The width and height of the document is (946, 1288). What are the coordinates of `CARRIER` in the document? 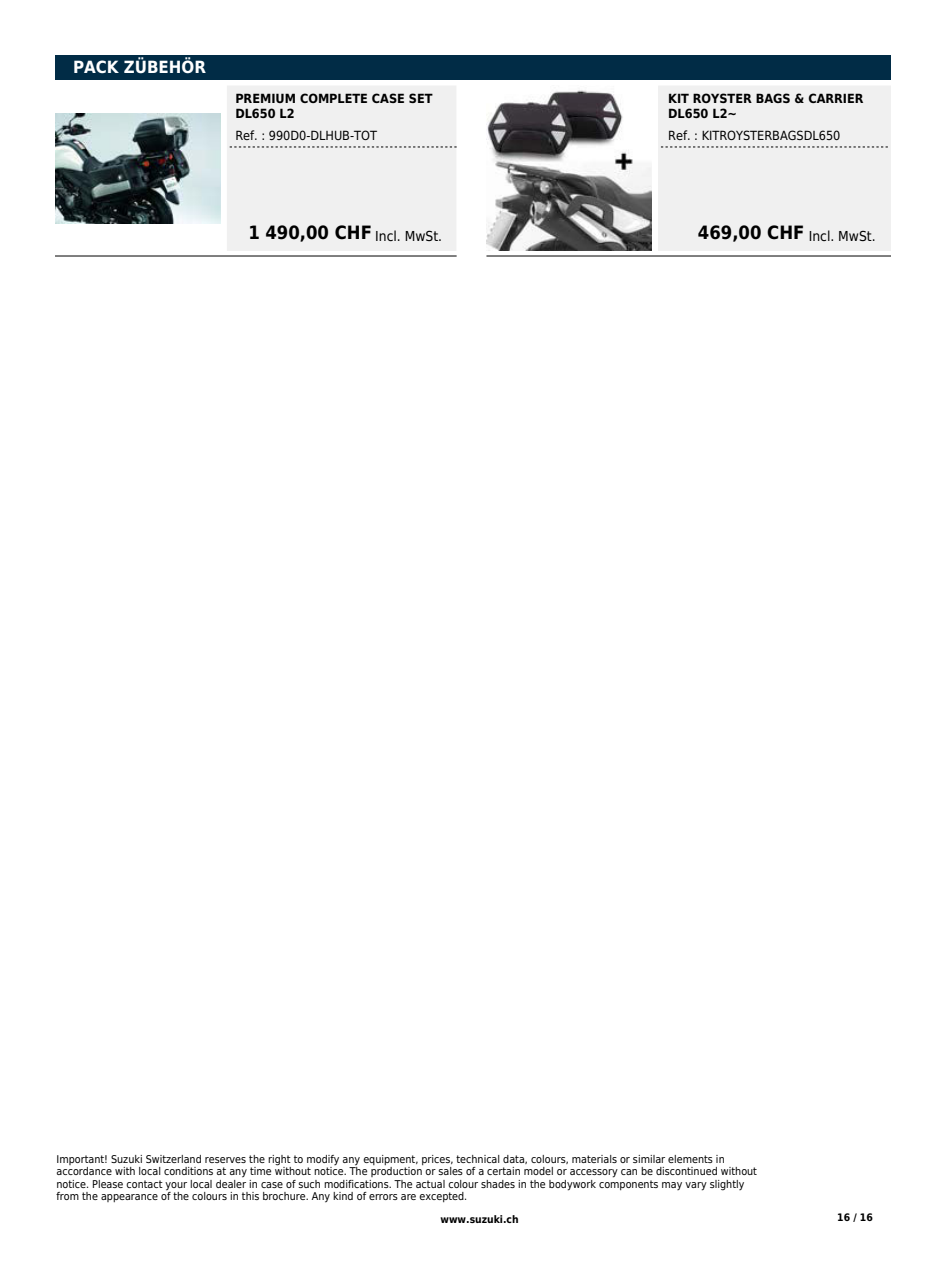 It's located at (835, 98).
